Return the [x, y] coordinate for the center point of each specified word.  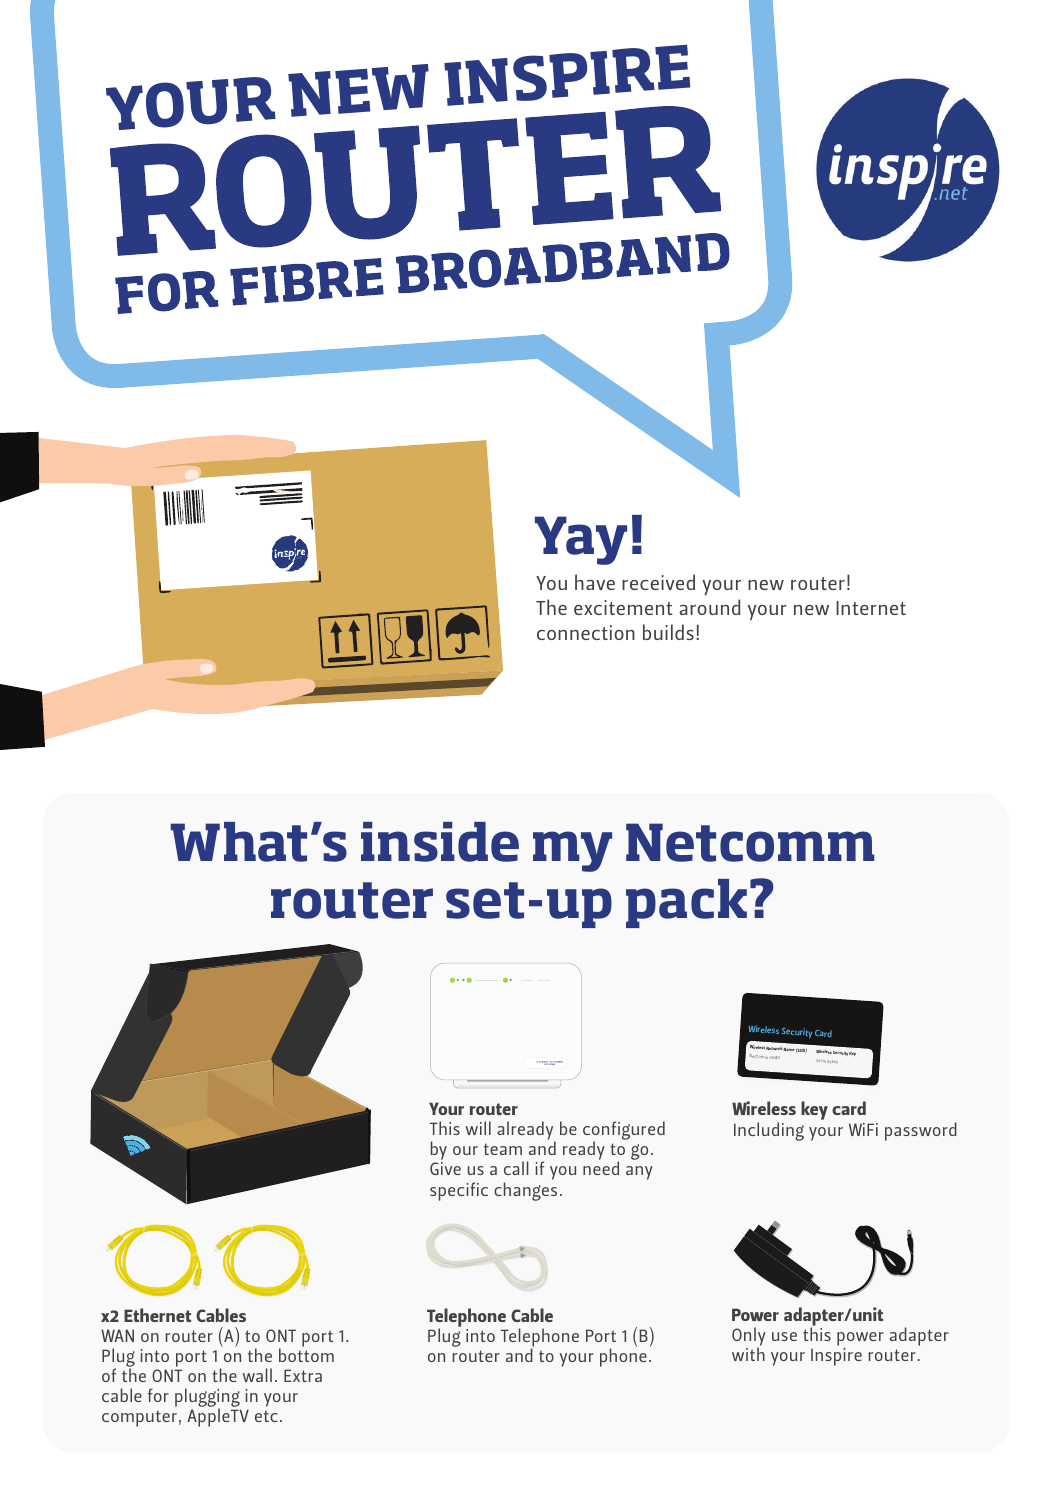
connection [586, 632]
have [595, 582]
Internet [871, 608]
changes [525, 1191]
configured [624, 1132]
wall [257, 1375]
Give [445, 1168]
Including [769, 1131]
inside [440, 842]
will [478, 1128]
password [921, 1131]
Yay [581, 540]
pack [686, 903]
